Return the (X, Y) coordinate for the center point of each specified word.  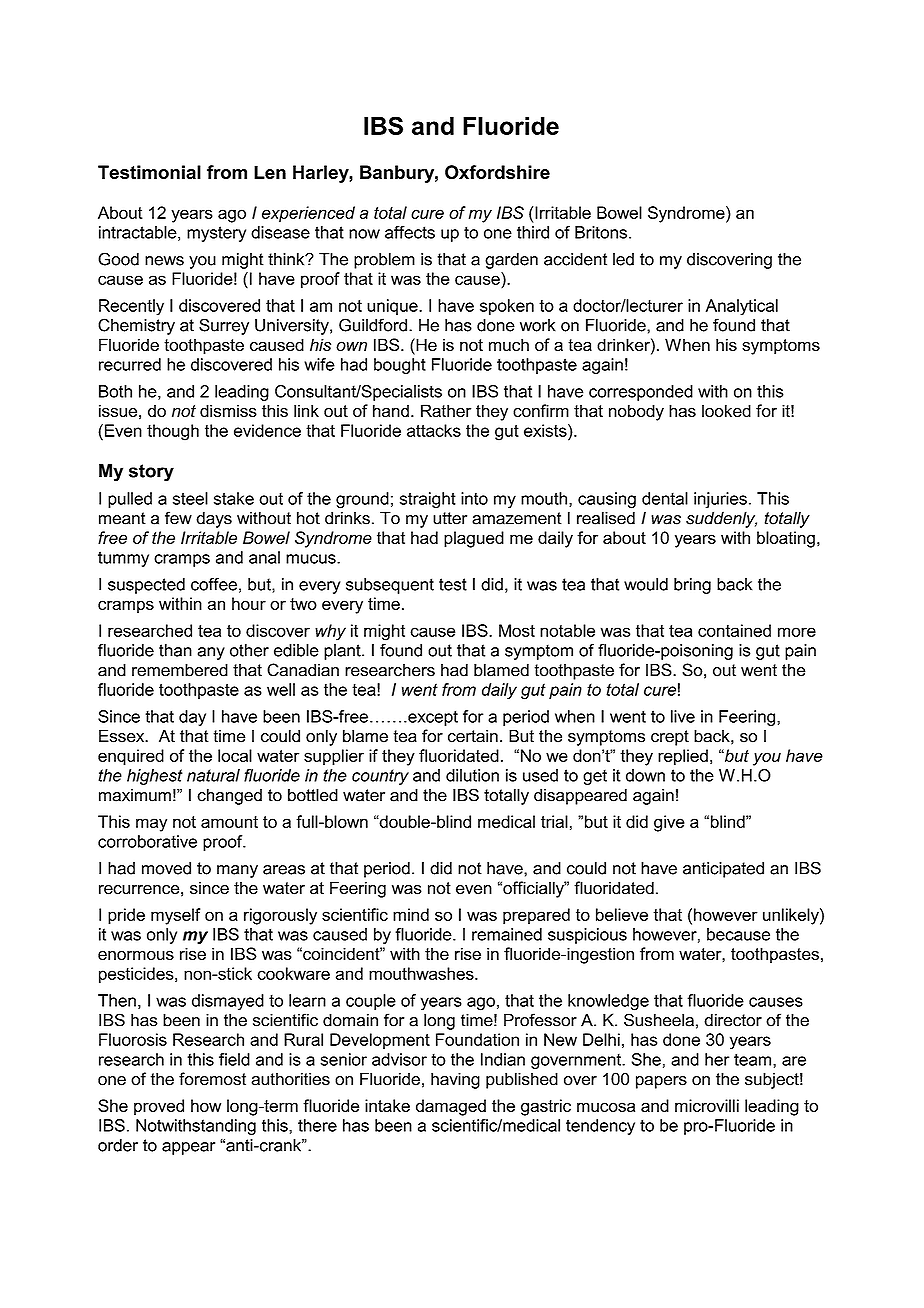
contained (734, 630)
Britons (601, 232)
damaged (451, 1107)
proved (159, 1107)
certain (473, 736)
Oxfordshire (497, 172)
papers (661, 1082)
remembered (180, 670)
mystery (216, 234)
